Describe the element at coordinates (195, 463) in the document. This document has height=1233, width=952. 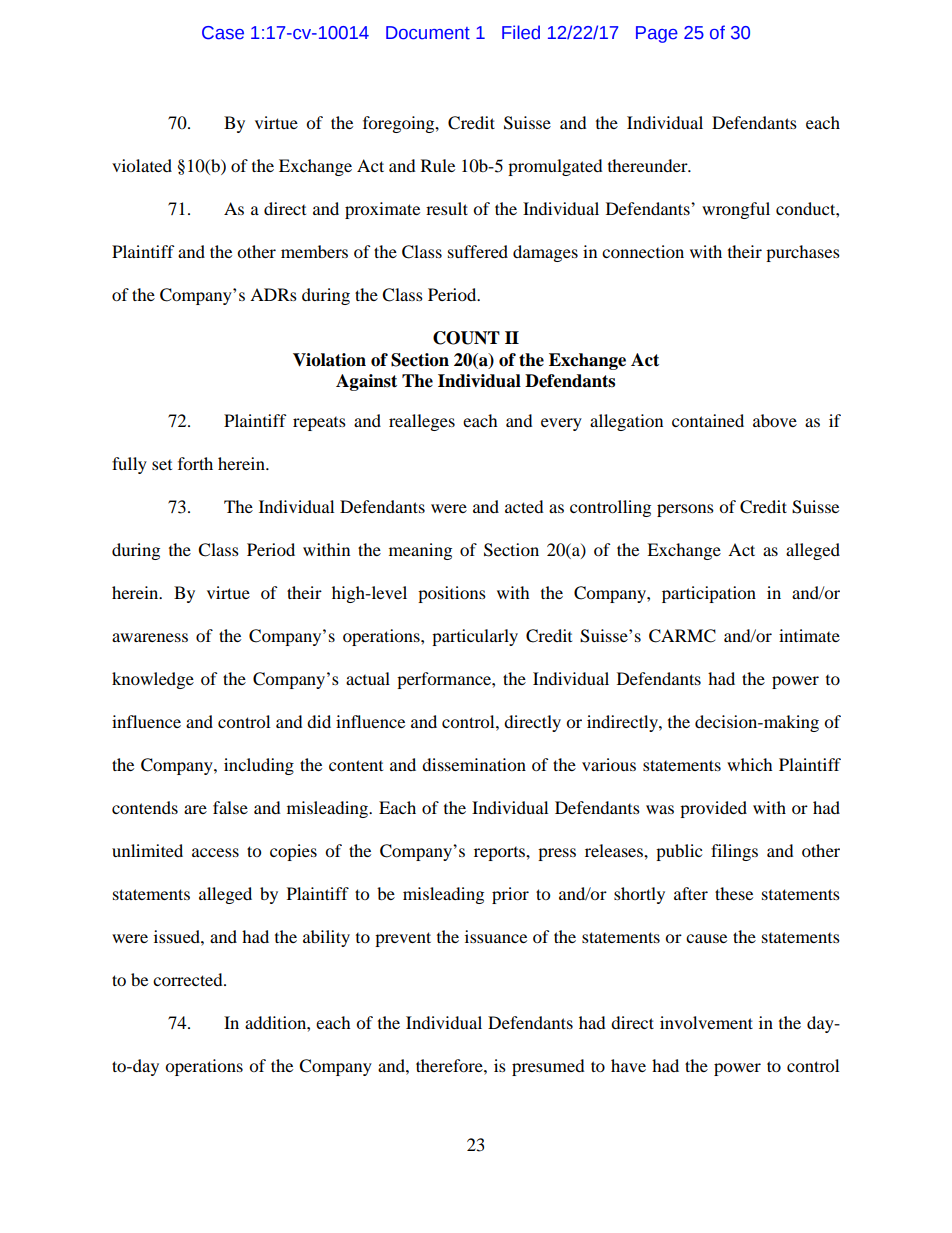
I see `forth` at that location.
